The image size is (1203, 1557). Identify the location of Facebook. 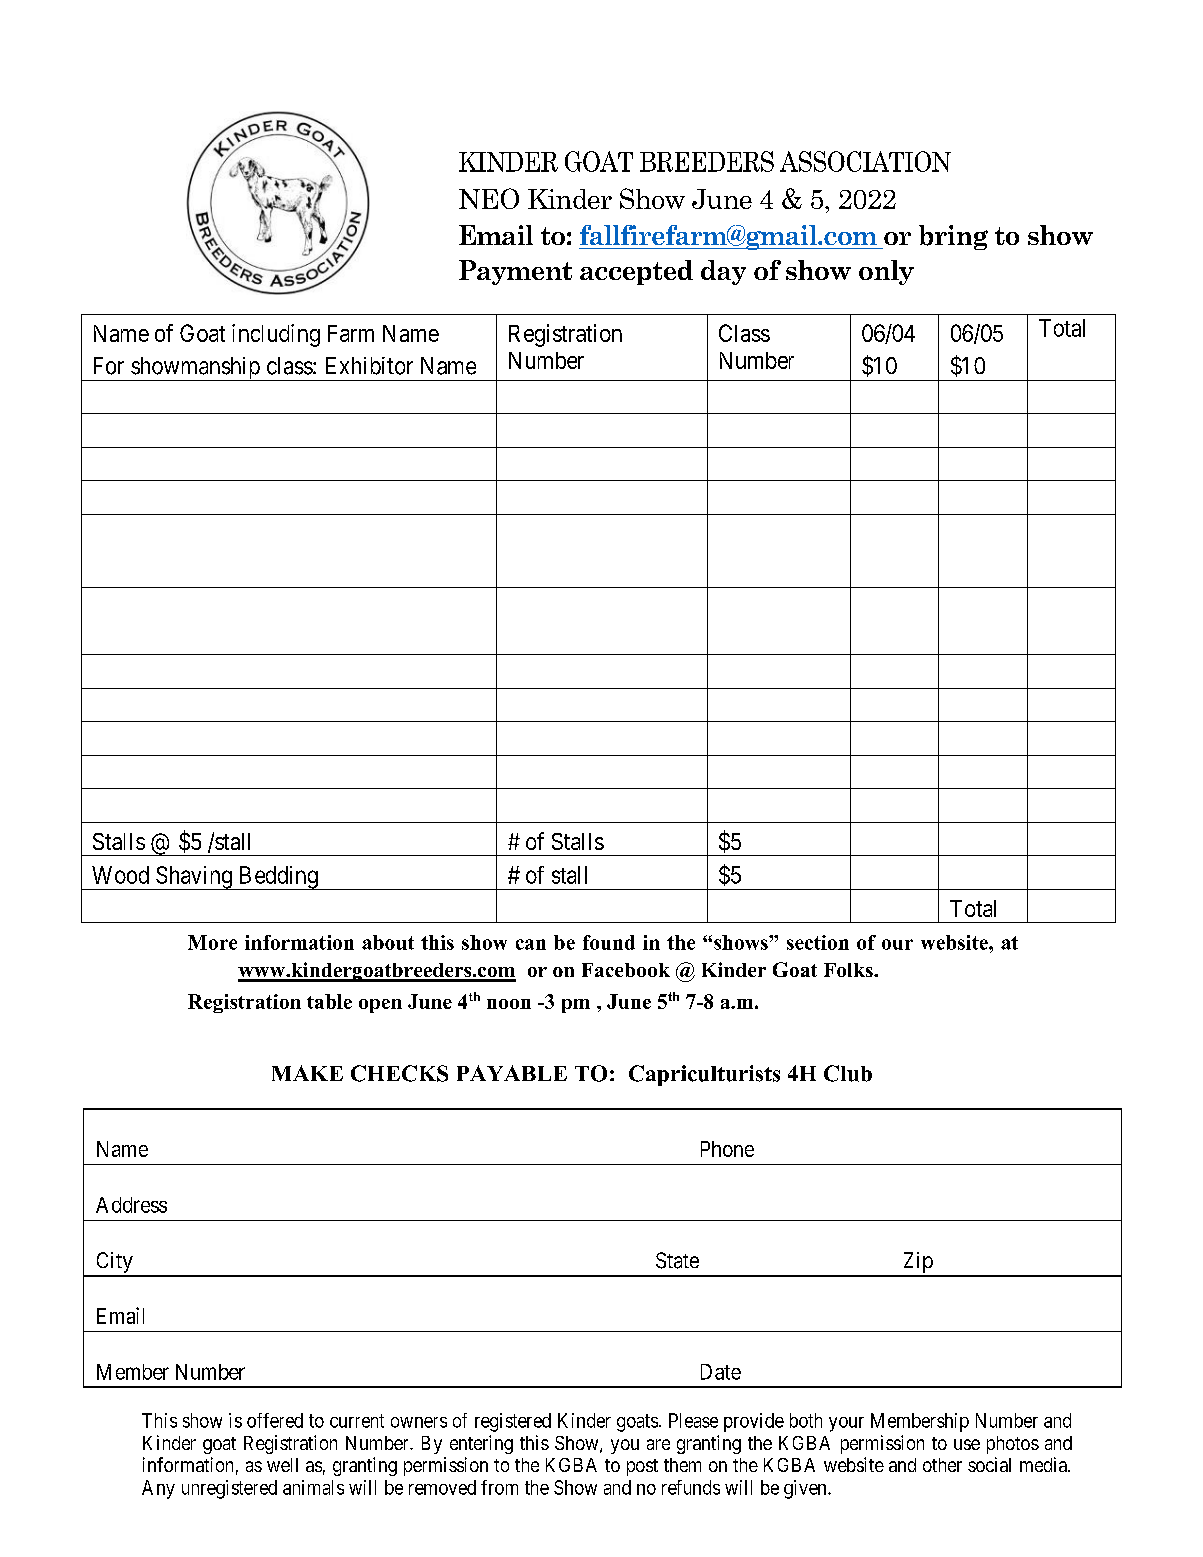
(626, 970).
